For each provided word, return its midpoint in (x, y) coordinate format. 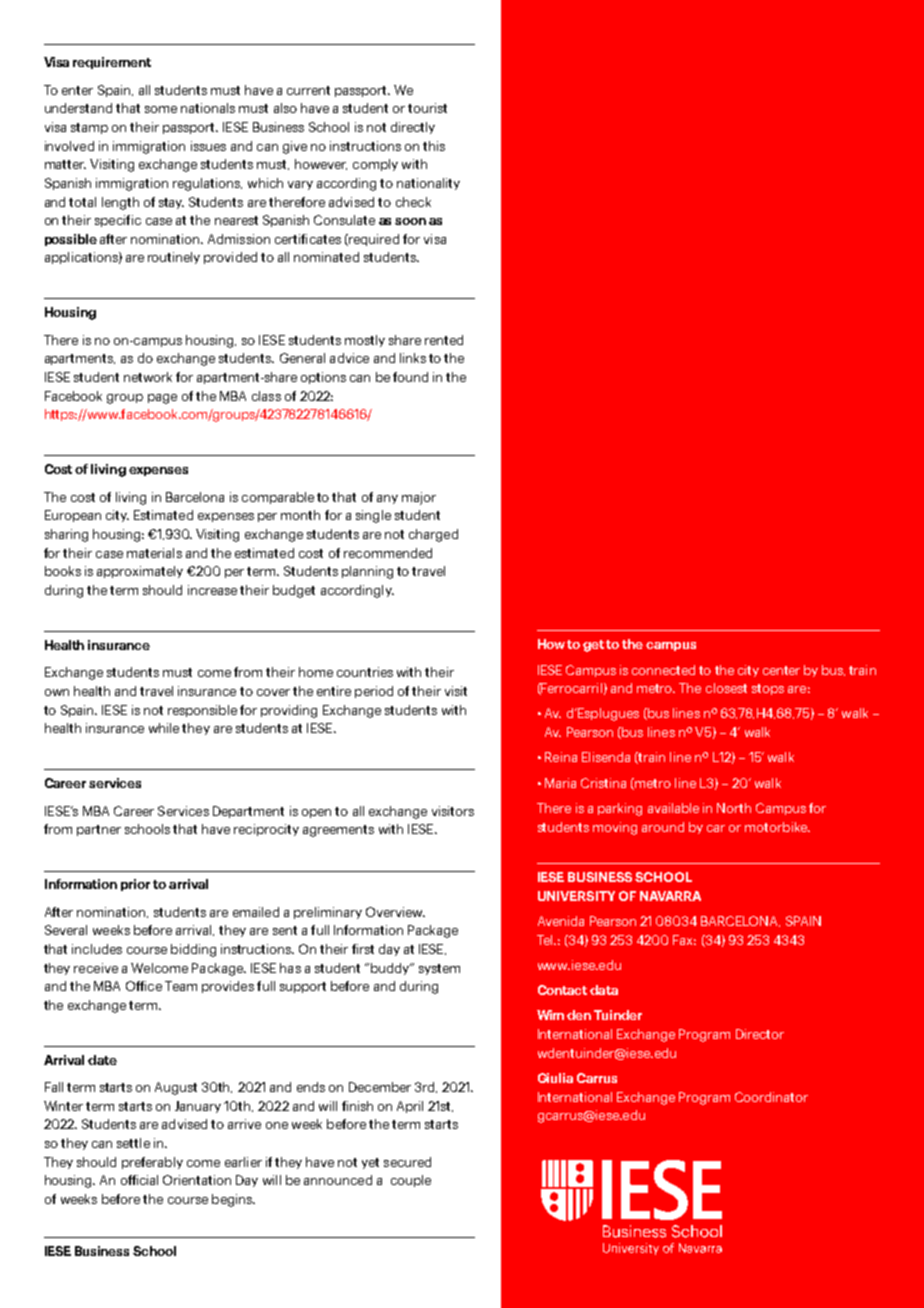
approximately (140, 572)
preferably (152, 1163)
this (434, 146)
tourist (427, 108)
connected (663, 670)
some (161, 109)
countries (365, 672)
